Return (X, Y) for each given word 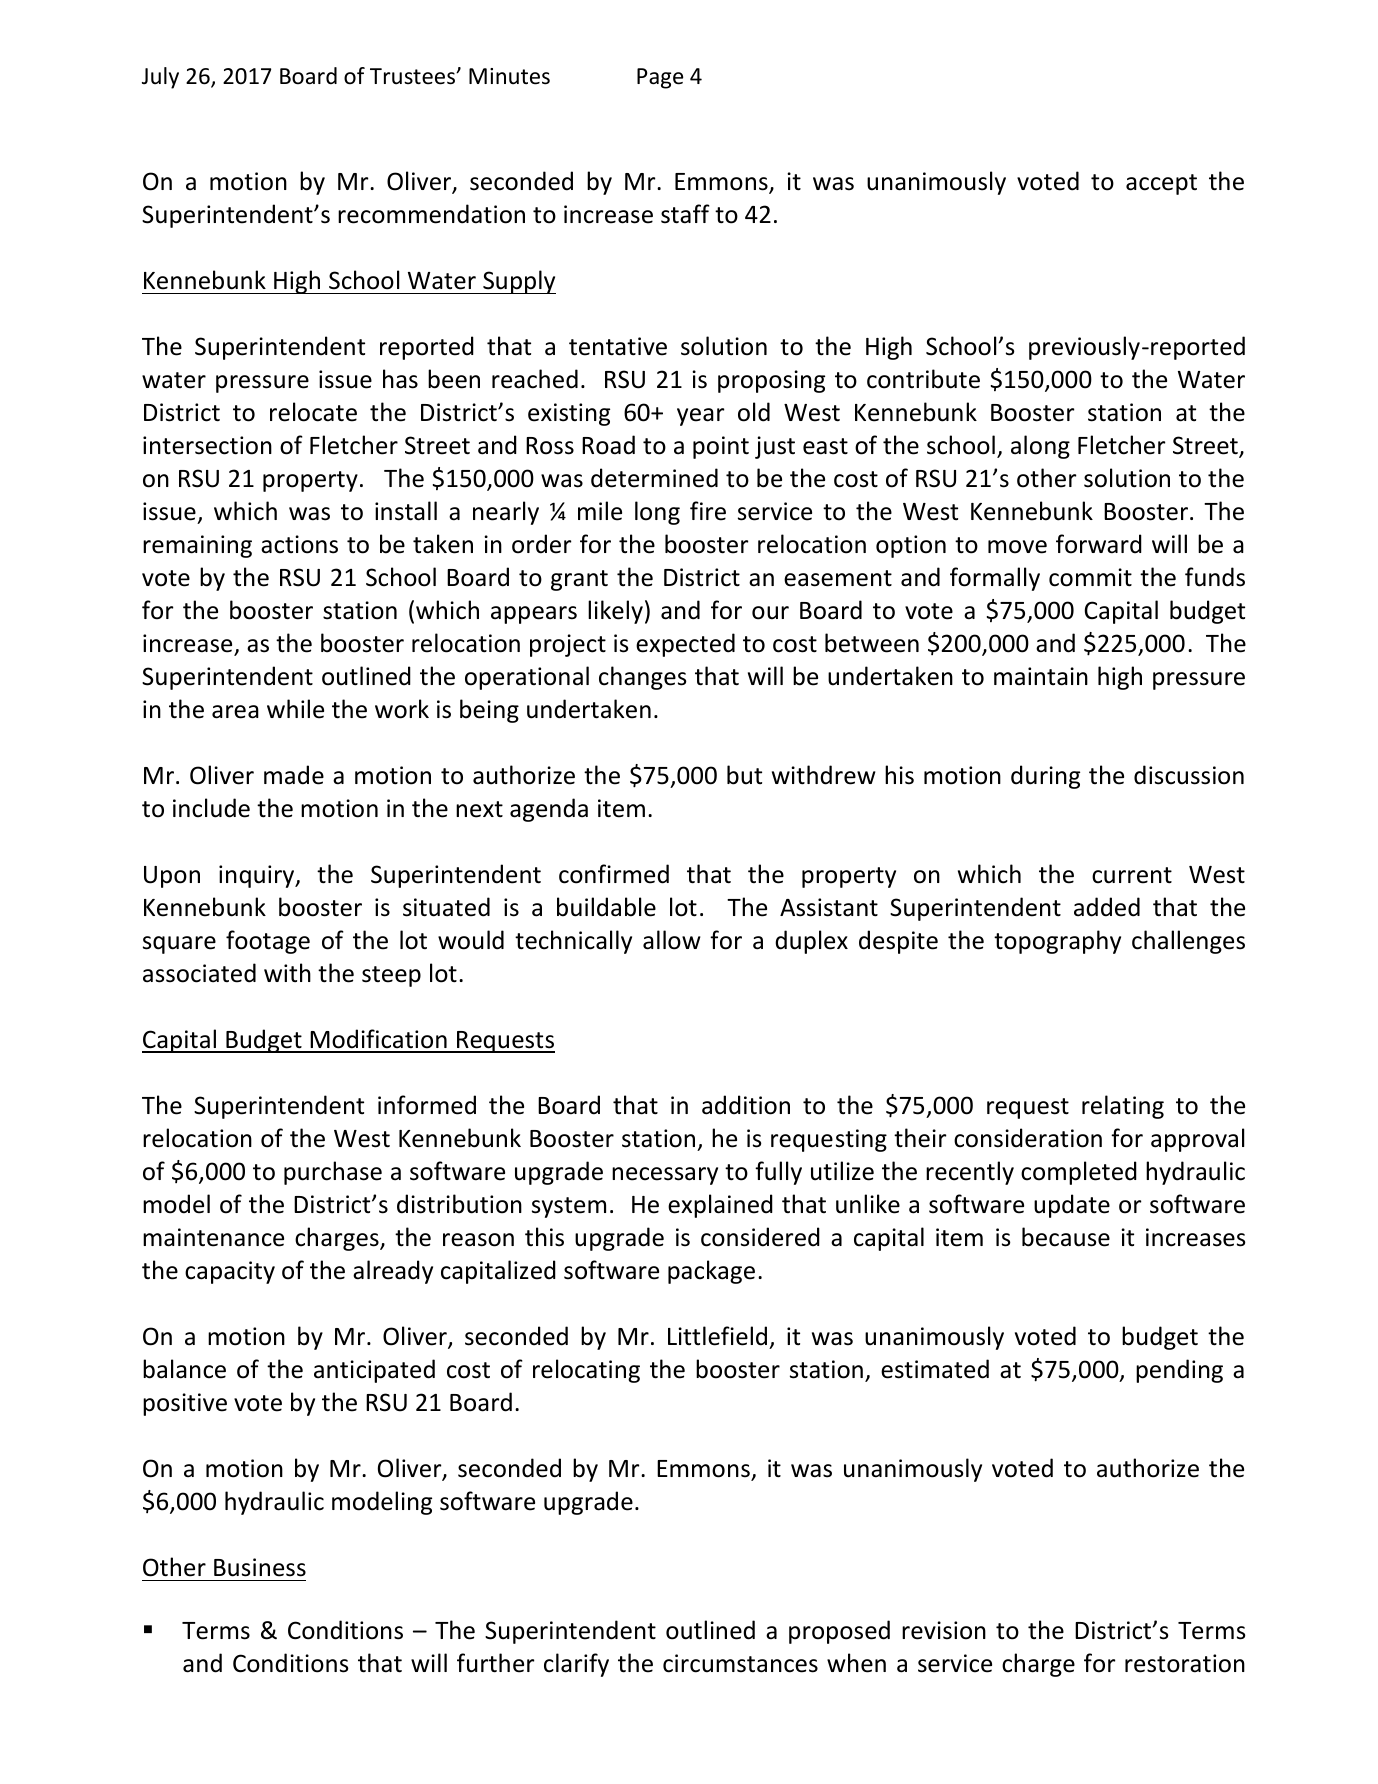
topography (1057, 942)
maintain (1041, 676)
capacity (230, 1272)
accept (1161, 184)
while (295, 709)
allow (672, 940)
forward (1099, 544)
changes (643, 678)
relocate (313, 412)
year (701, 417)
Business (260, 1567)
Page (660, 78)
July (160, 78)
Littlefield (717, 1336)
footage (268, 942)
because (1066, 1237)
